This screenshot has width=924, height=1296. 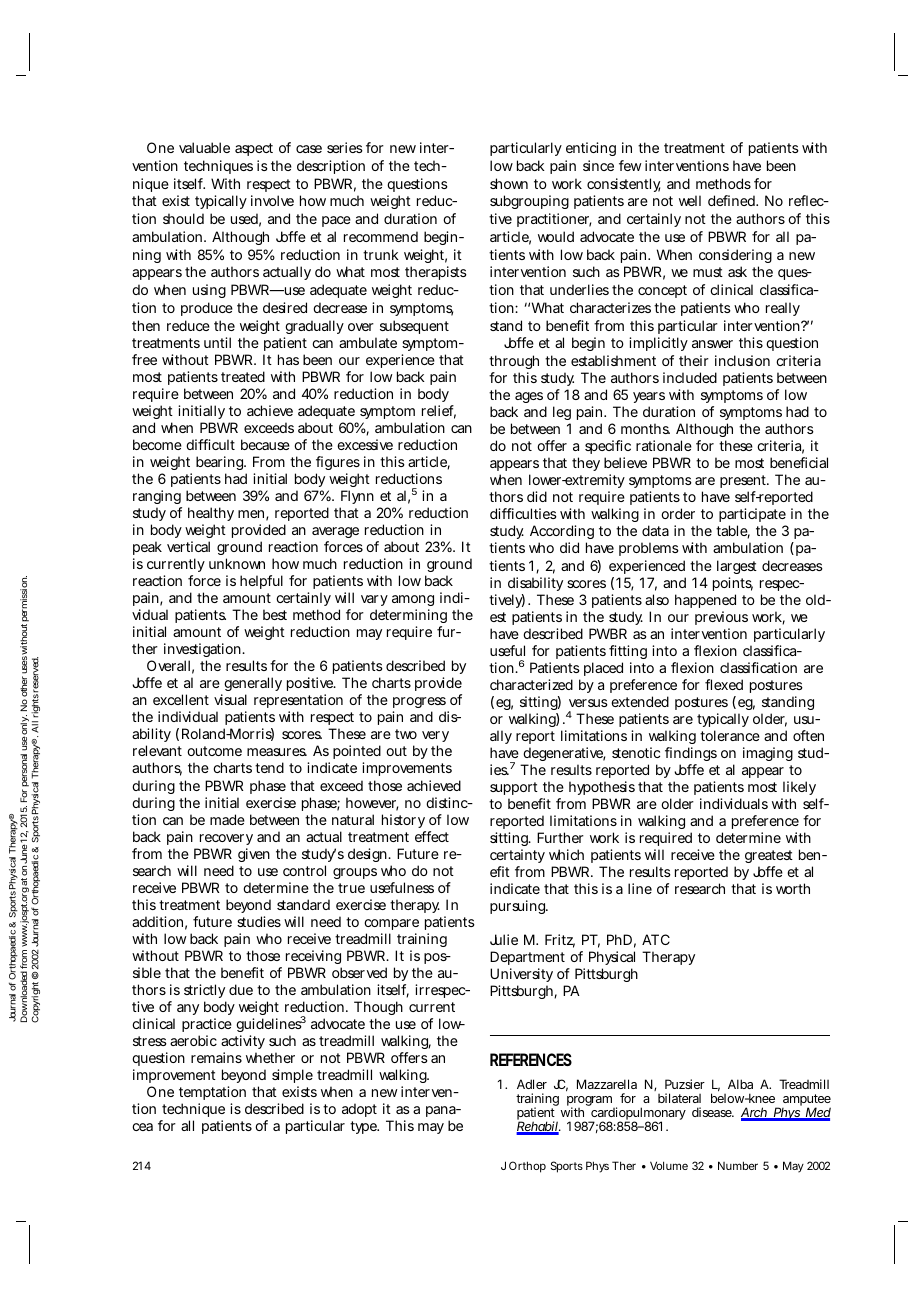 I want to click on flexed, so click(x=724, y=684).
